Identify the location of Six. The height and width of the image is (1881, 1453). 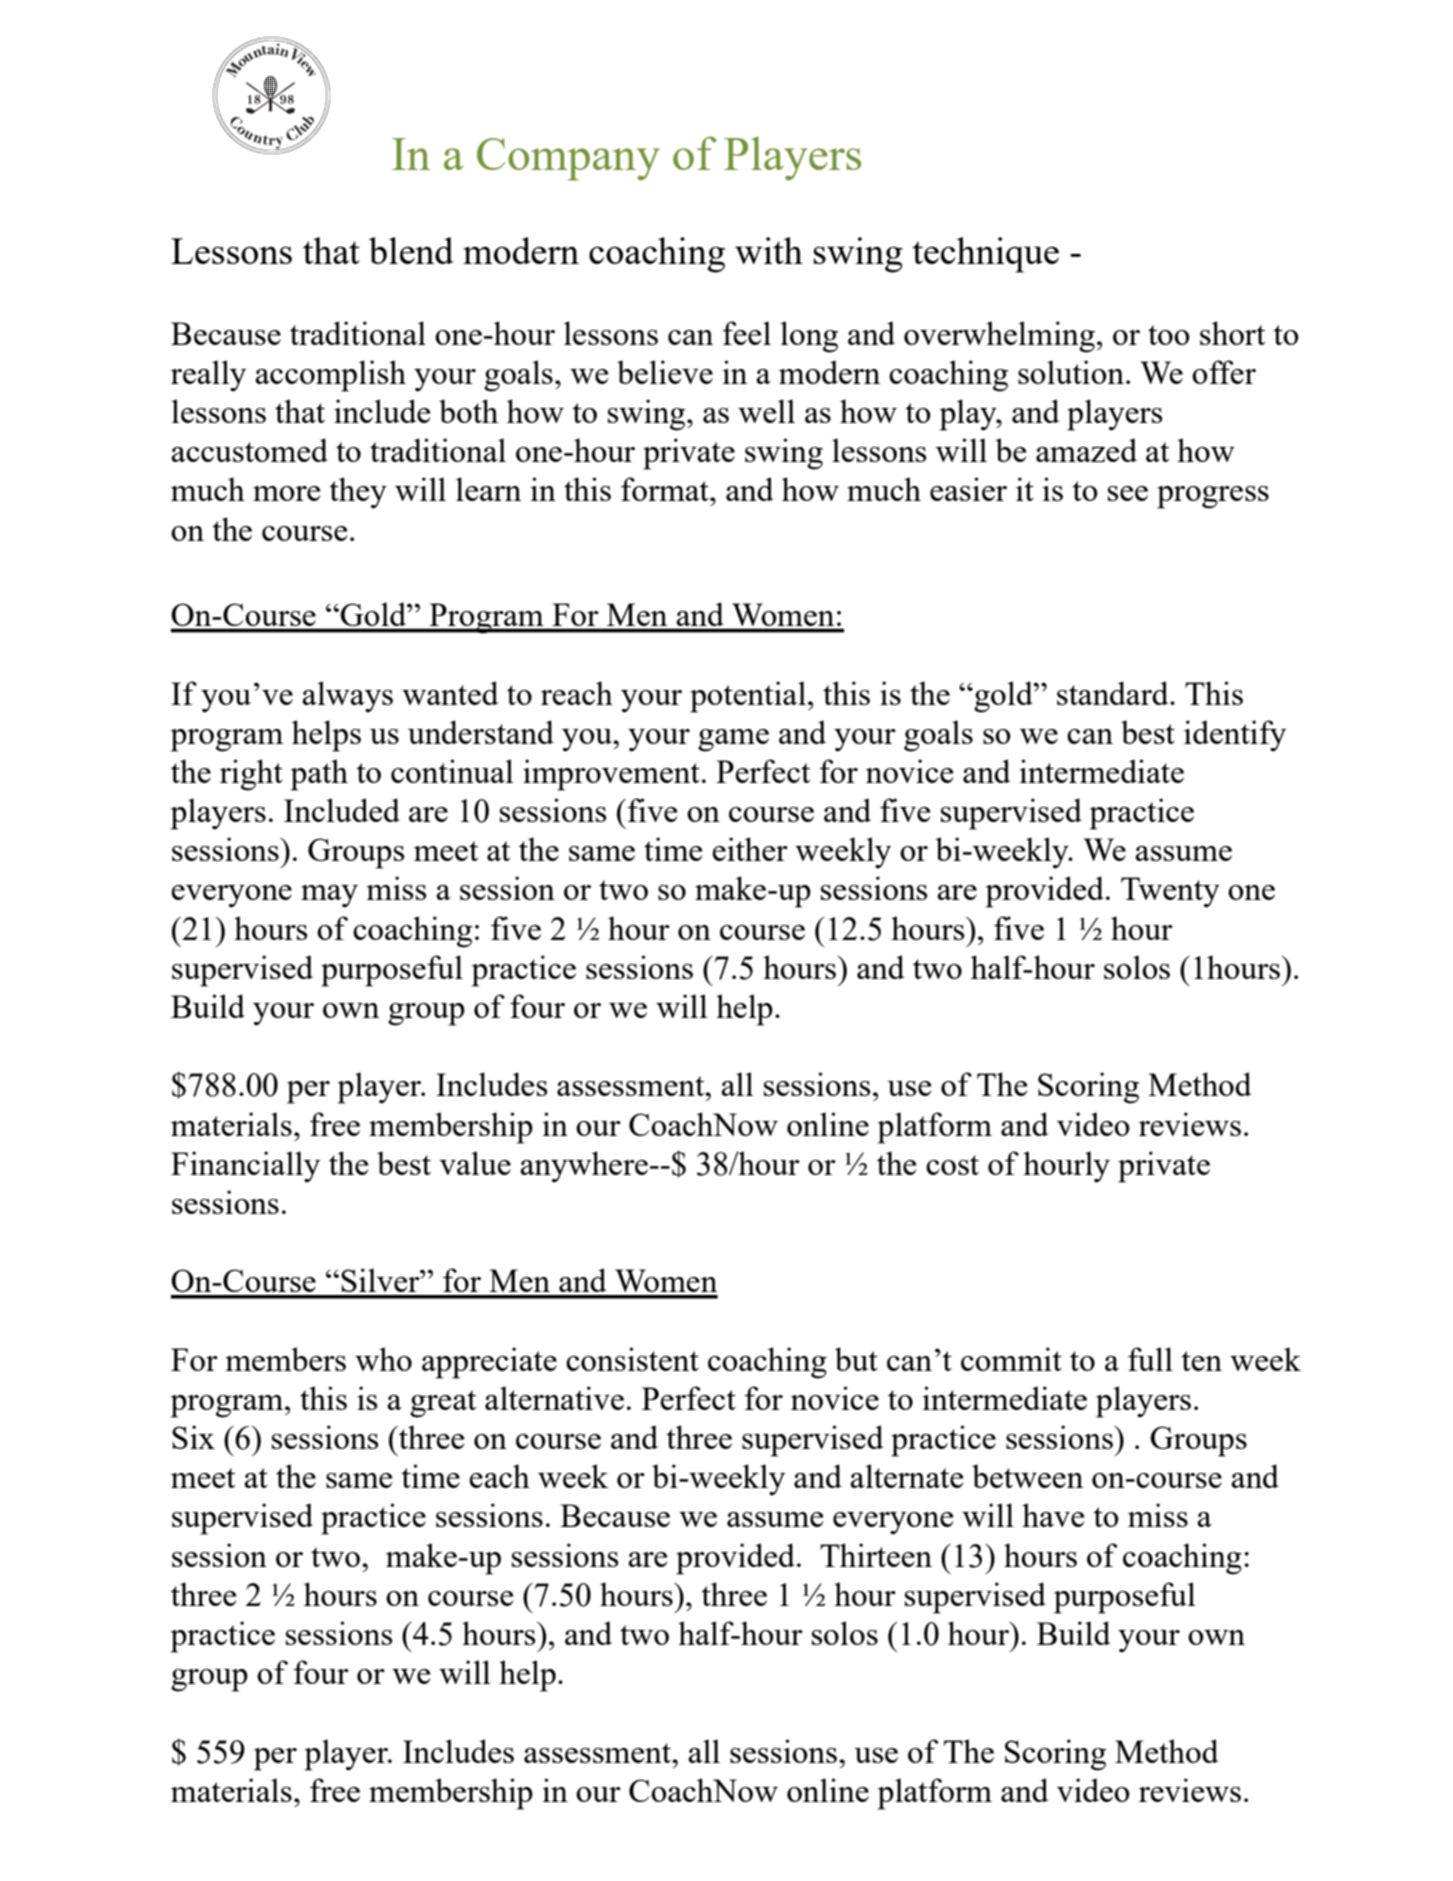
(193, 1437).
